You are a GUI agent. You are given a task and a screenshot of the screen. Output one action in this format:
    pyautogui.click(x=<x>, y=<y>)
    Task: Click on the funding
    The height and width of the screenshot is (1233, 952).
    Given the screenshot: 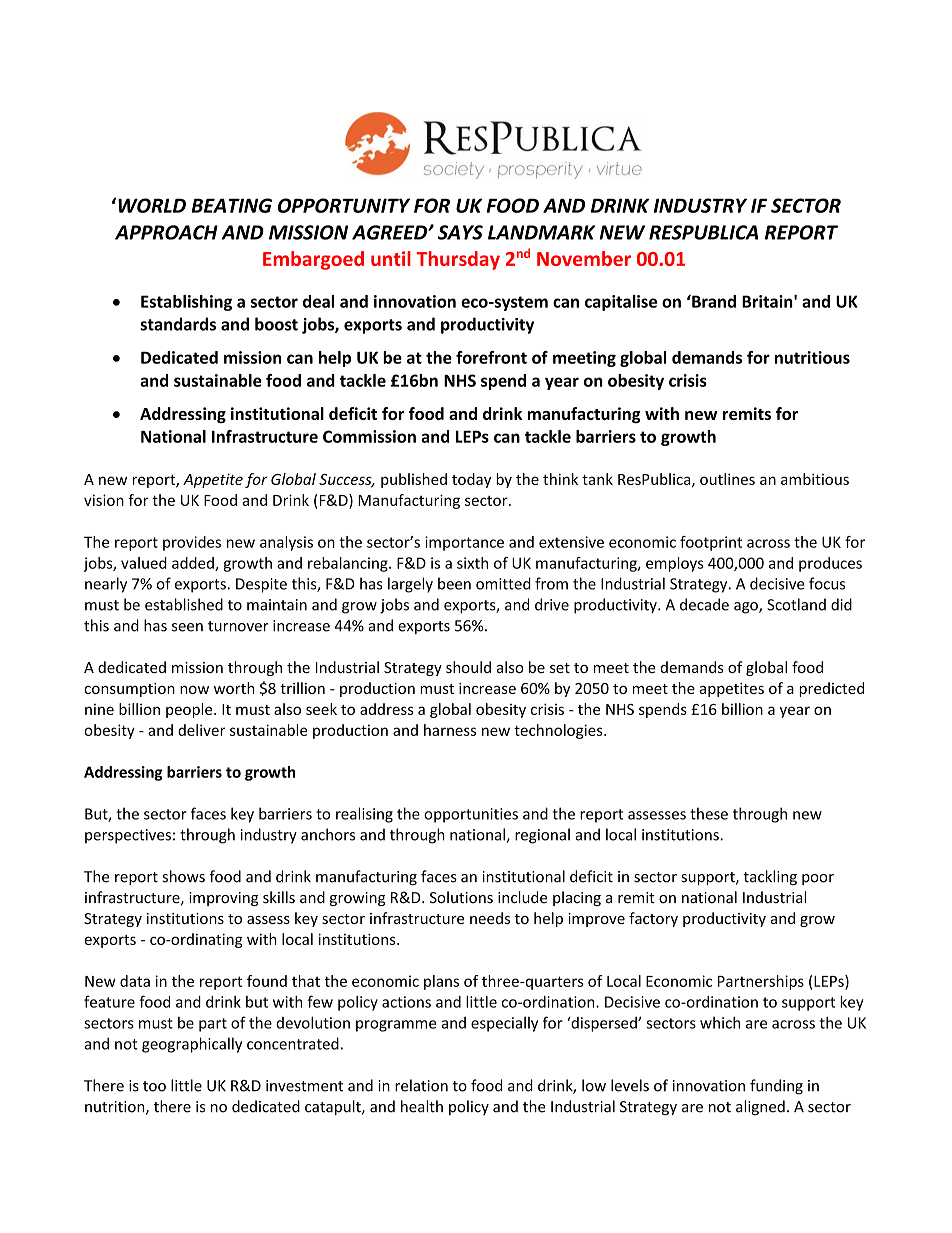 What is the action you would take?
    pyautogui.click(x=776, y=1087)
